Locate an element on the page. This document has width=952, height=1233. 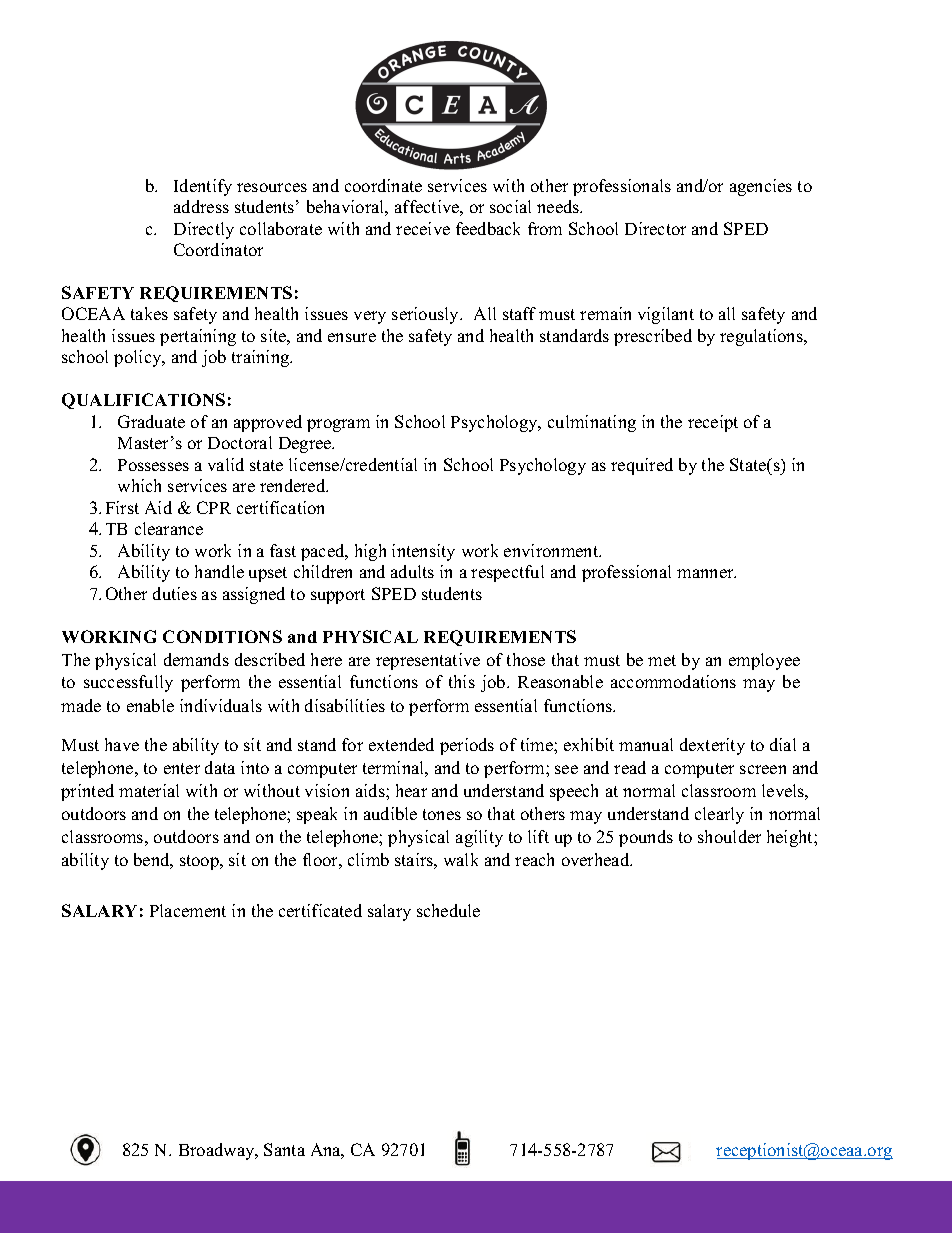
receive is located at coordinates (423, 228).
